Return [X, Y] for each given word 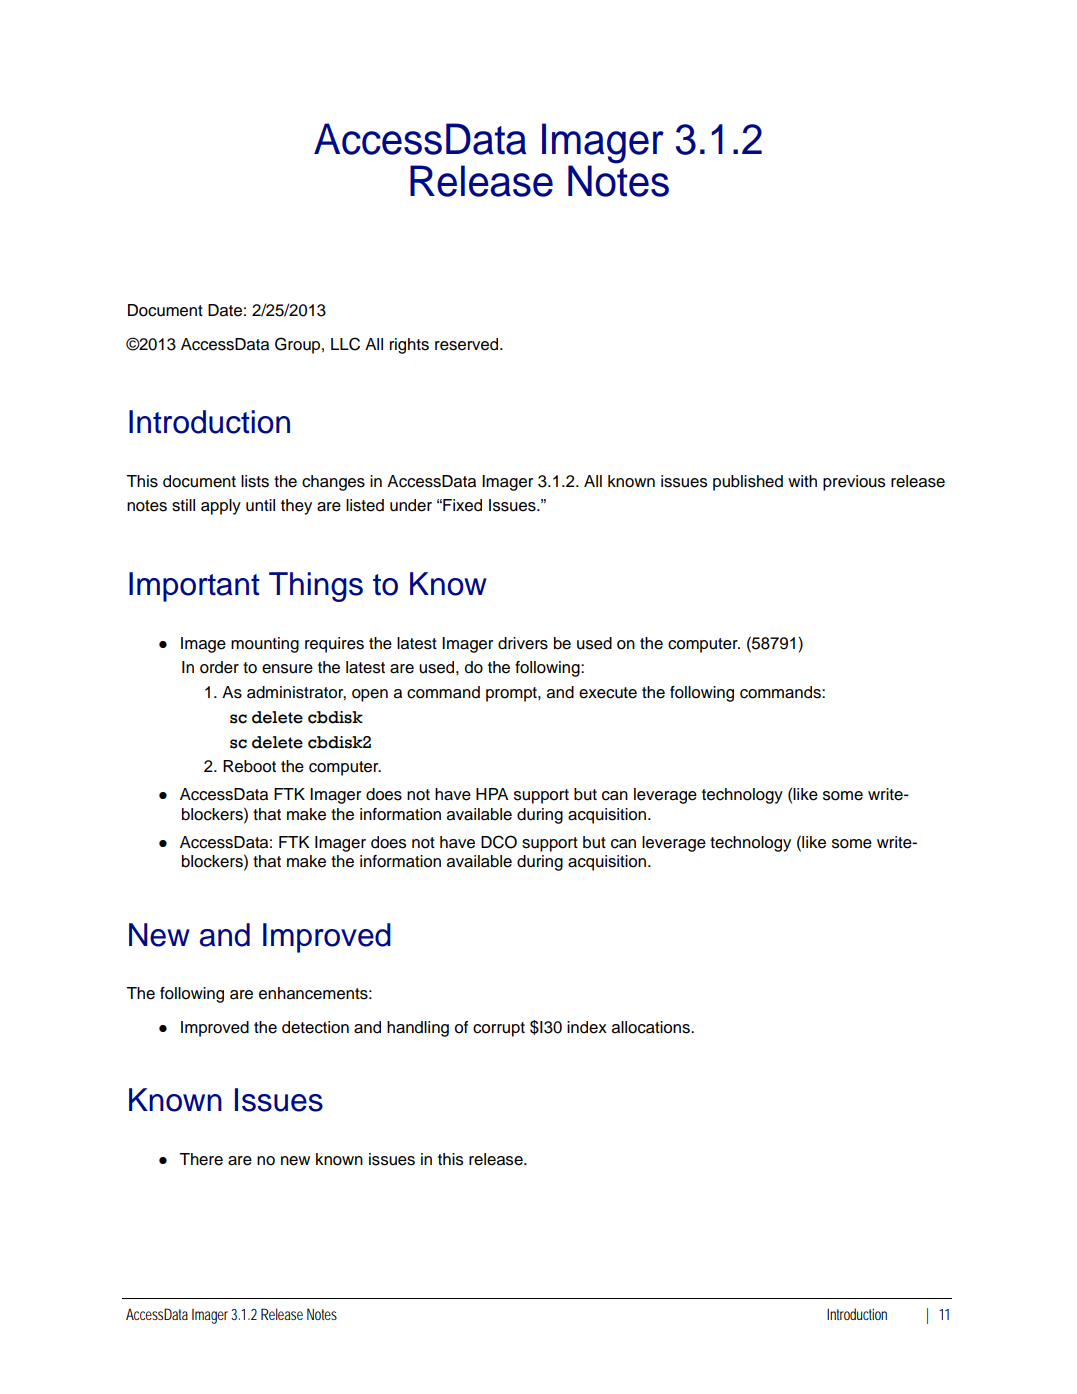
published [748, 483]
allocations [652, 1027]
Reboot [249, 766]
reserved [468, 344]
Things [316, 587]
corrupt [499, 1029]
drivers [523, 643]
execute [608, 693]
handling [418, 1029]
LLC [345, 344]
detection [315, 1027]
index [587, 1027]
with [802, 481]
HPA [492, 794]
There [201, 1159]
